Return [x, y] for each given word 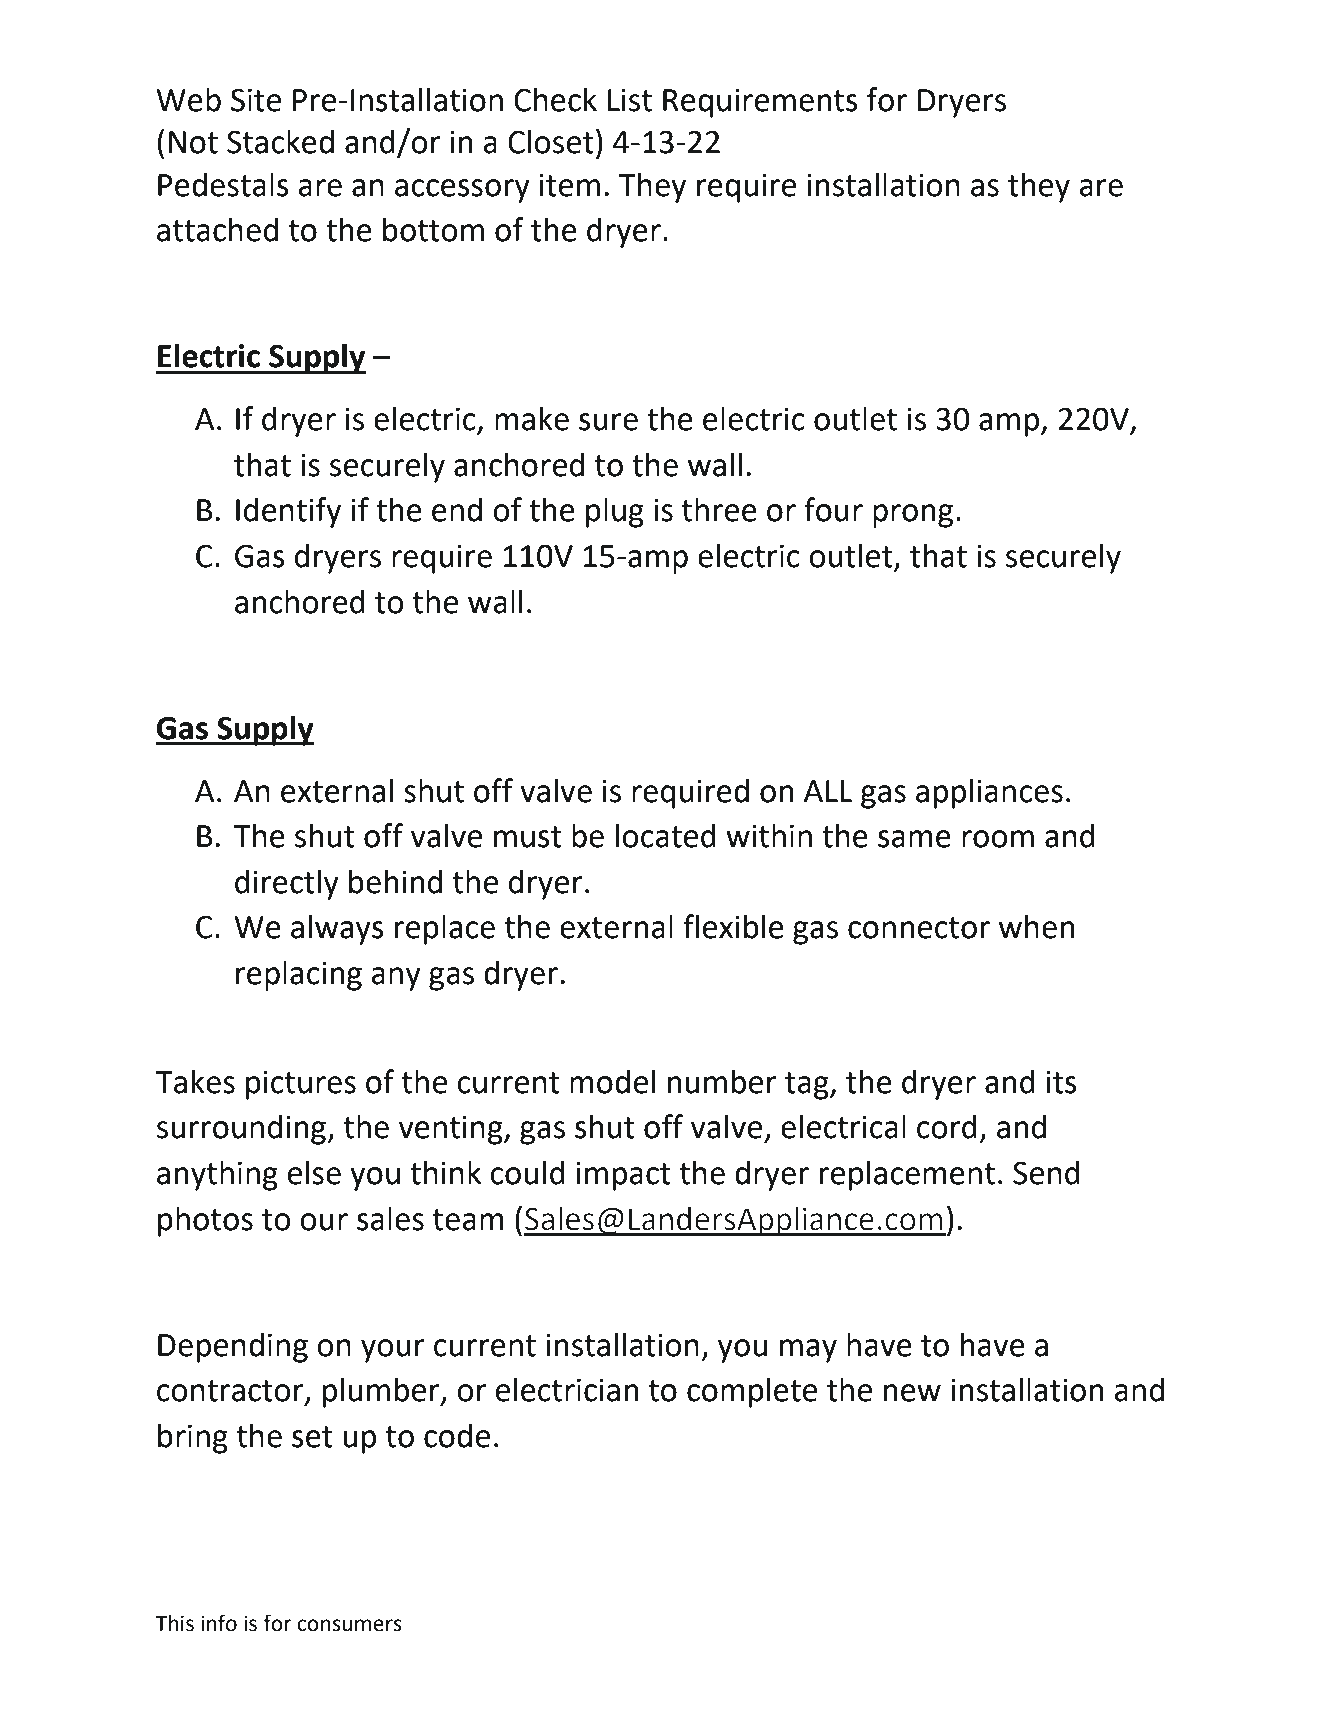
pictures [301, 1085]
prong [913, 516]
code [457, 1435]
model [612, 1081]
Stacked [280, 141]
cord [947, 1126]
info [219, 1623]
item [569, 185]
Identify [288, 512]
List [630, 100]
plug [615, 512]
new [912, 1393]
